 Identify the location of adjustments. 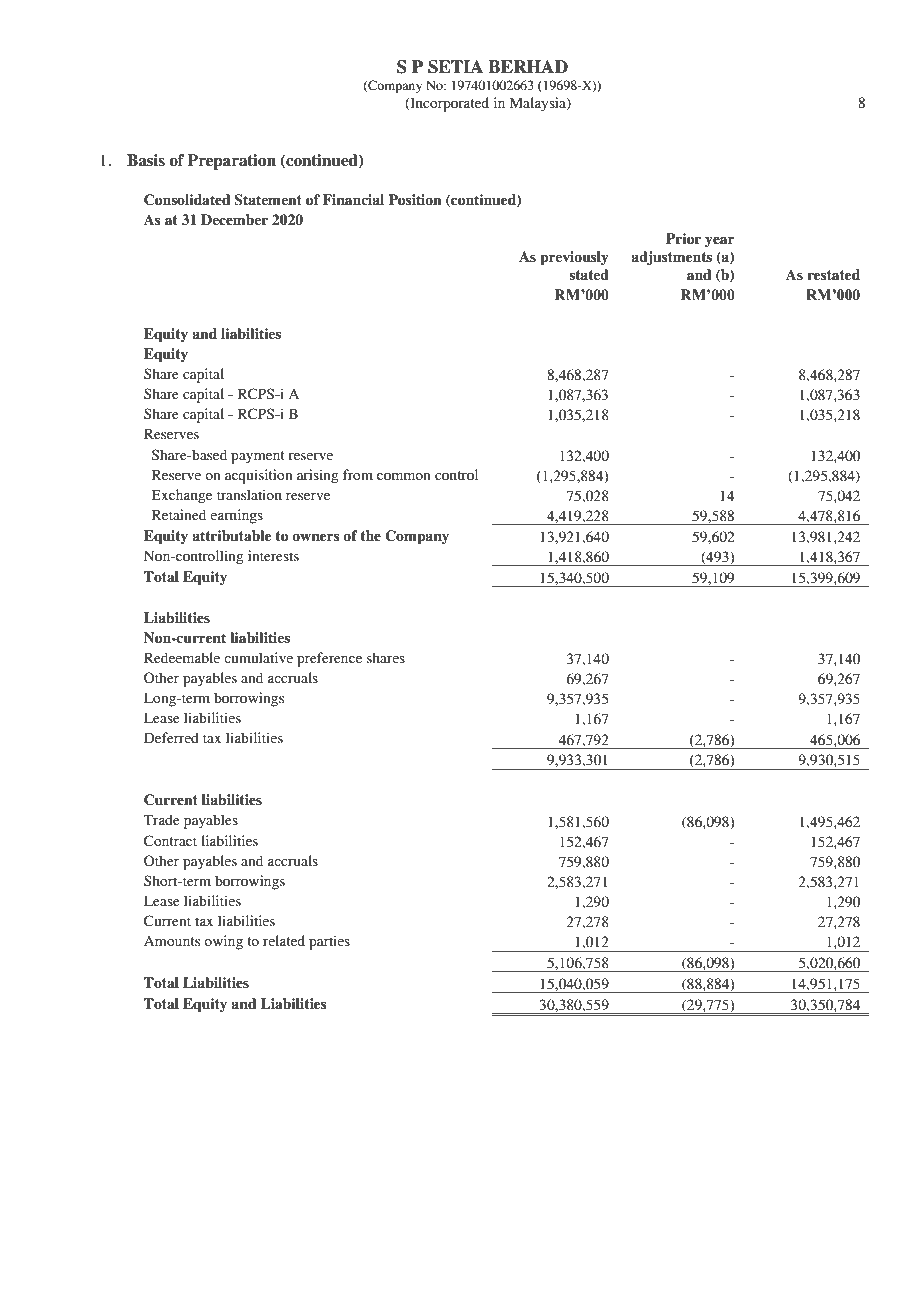
(671, 258).
